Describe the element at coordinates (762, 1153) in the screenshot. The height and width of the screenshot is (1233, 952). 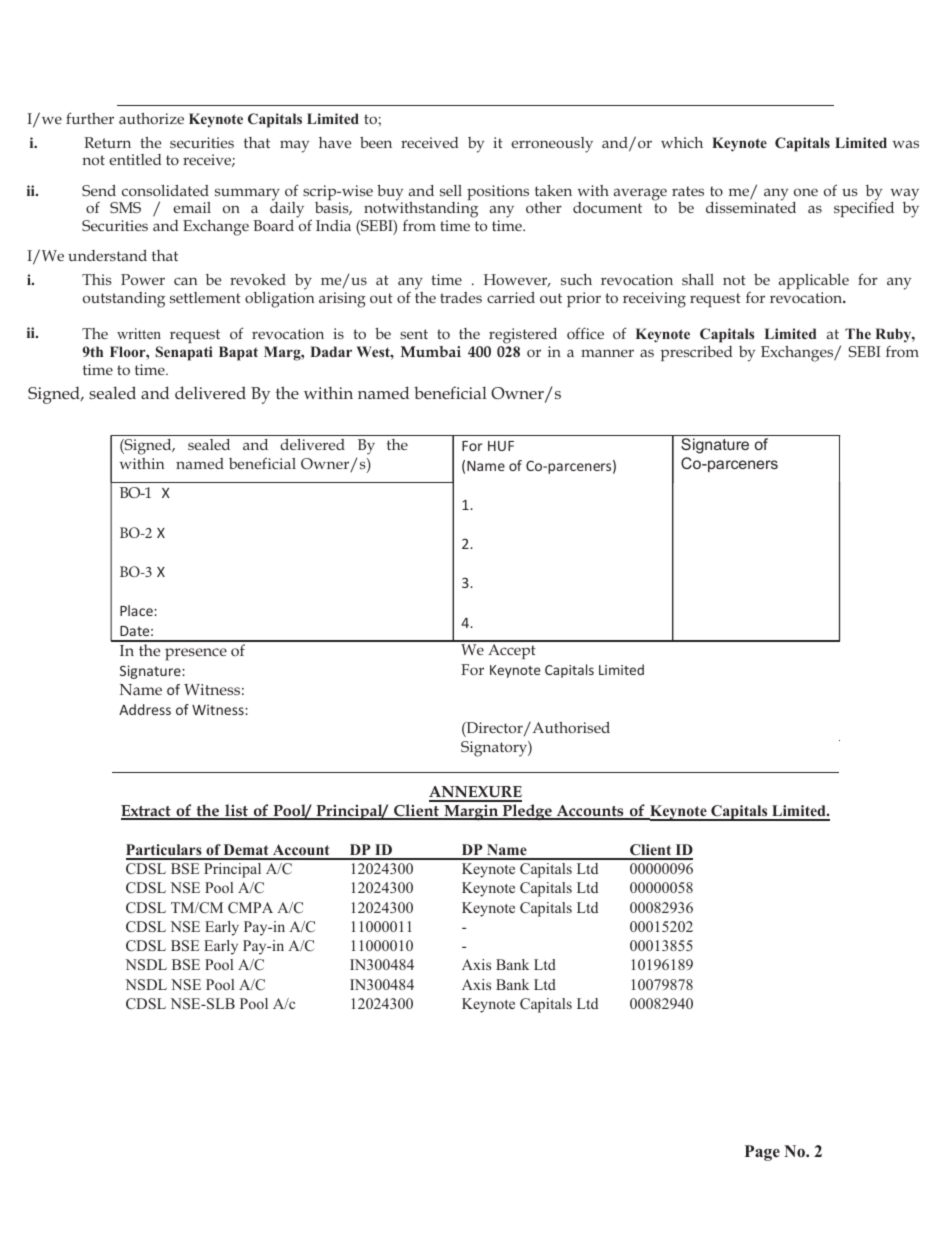
I see `Page` at that location.
